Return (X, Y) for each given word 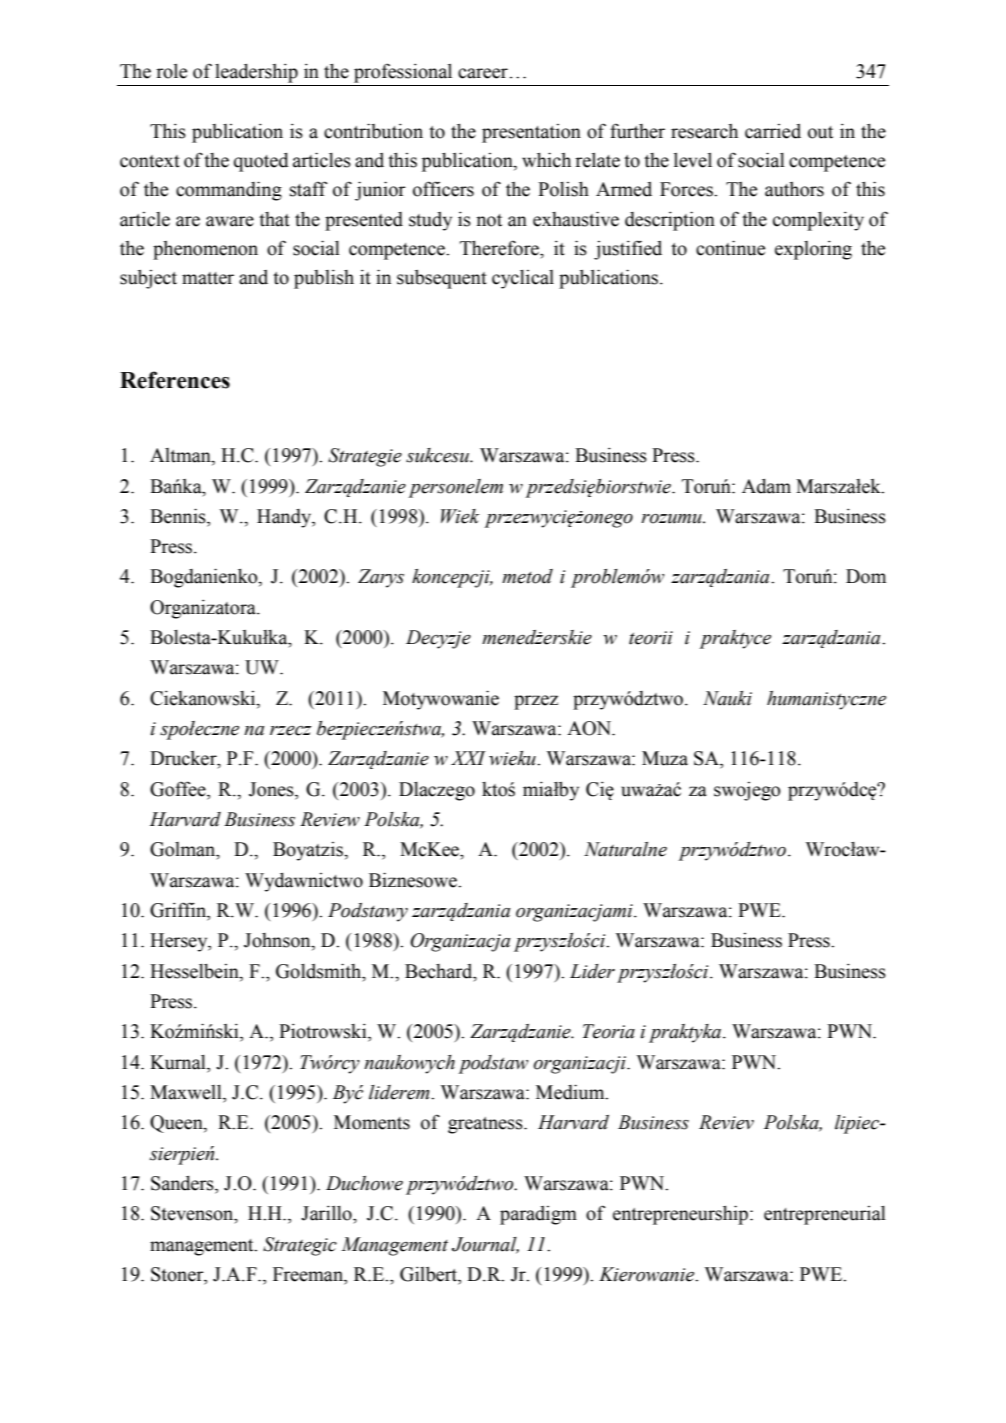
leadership (256, 73)
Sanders (183, 1183)
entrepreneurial (825, 1215)
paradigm (538, 1215)
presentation (531, 133)
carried (773, 131)
